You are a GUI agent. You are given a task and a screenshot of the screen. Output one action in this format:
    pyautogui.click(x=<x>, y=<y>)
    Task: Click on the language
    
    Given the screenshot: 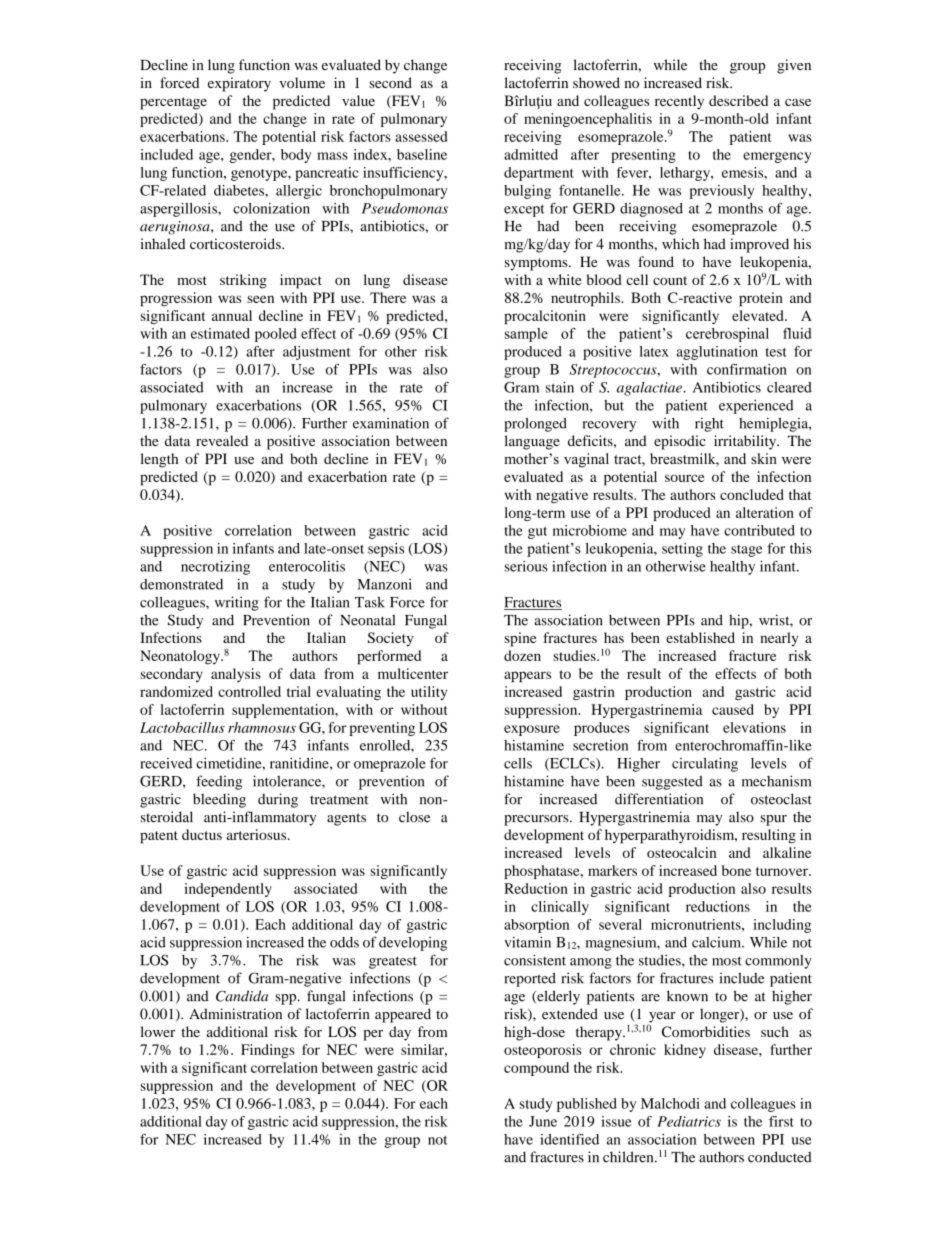 What is the action you would take?
    pyautogui.click(x=532, y=442)
